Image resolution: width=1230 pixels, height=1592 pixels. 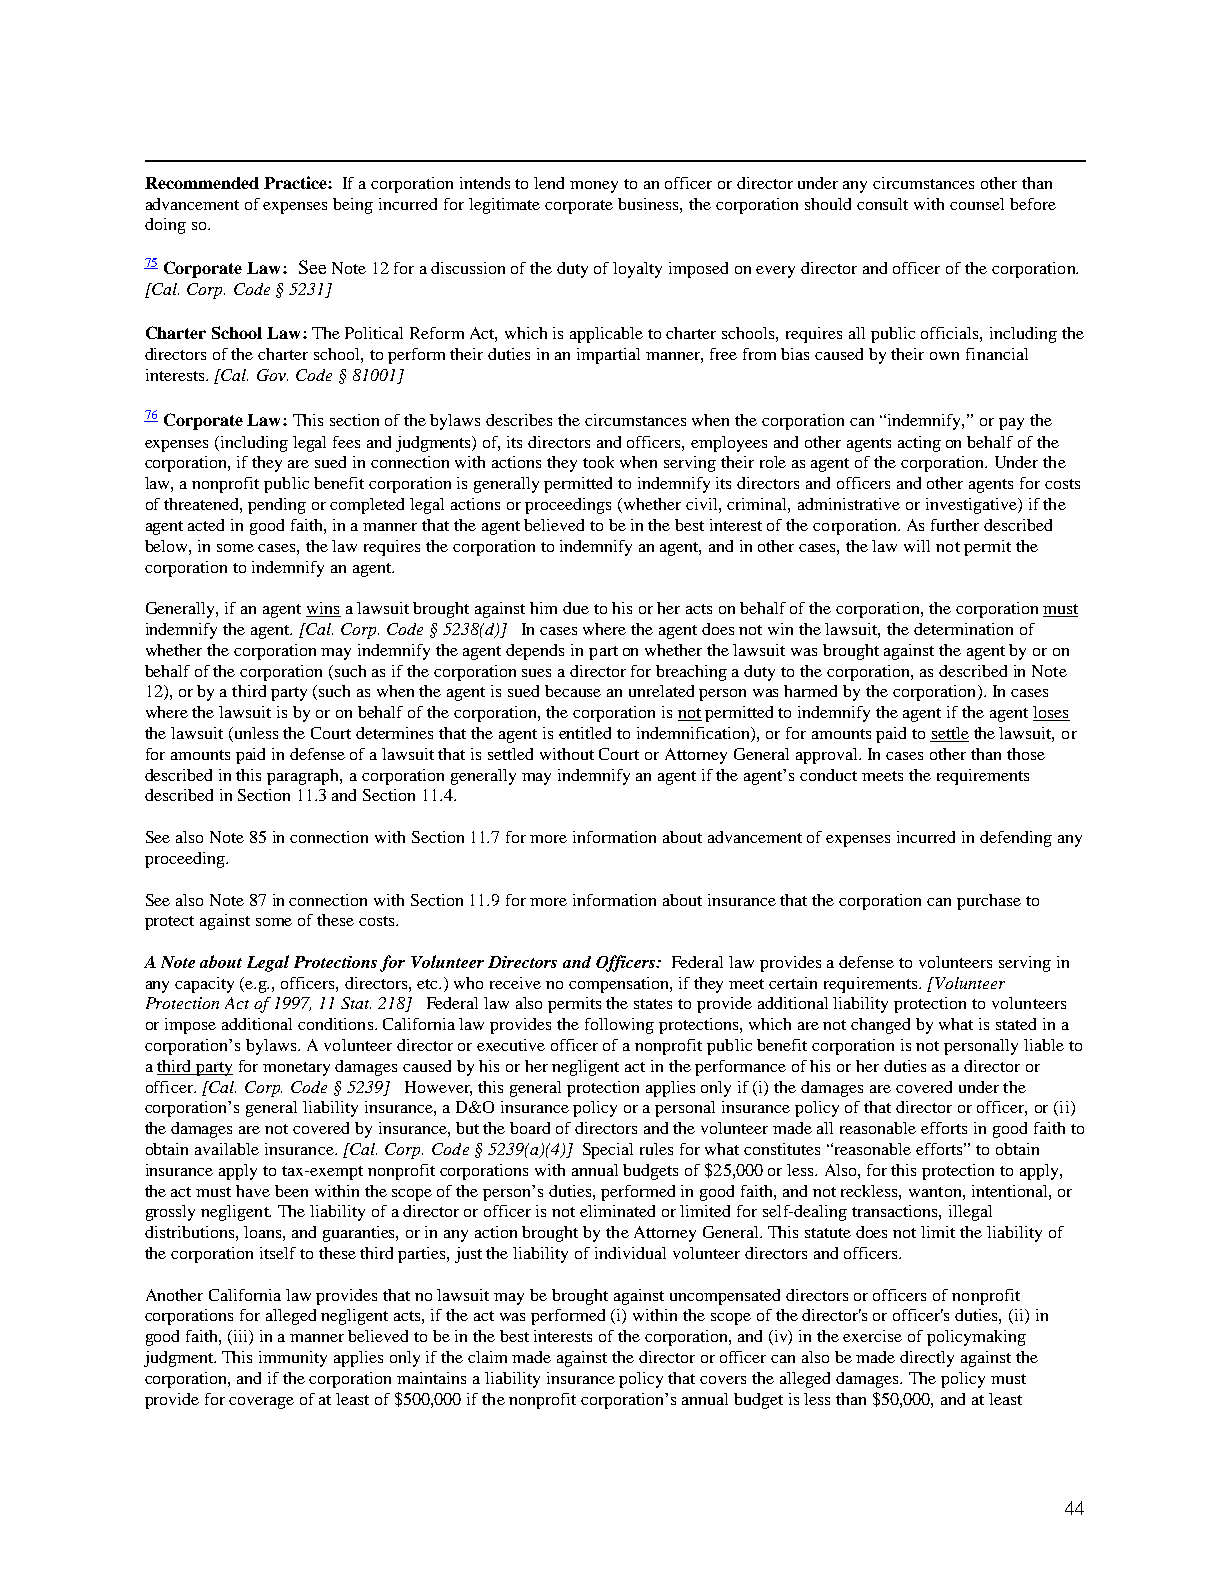 What do you see at coordinates (296, 1069) in the image?
I see `monetary` at bounding box center [296, 1069].
